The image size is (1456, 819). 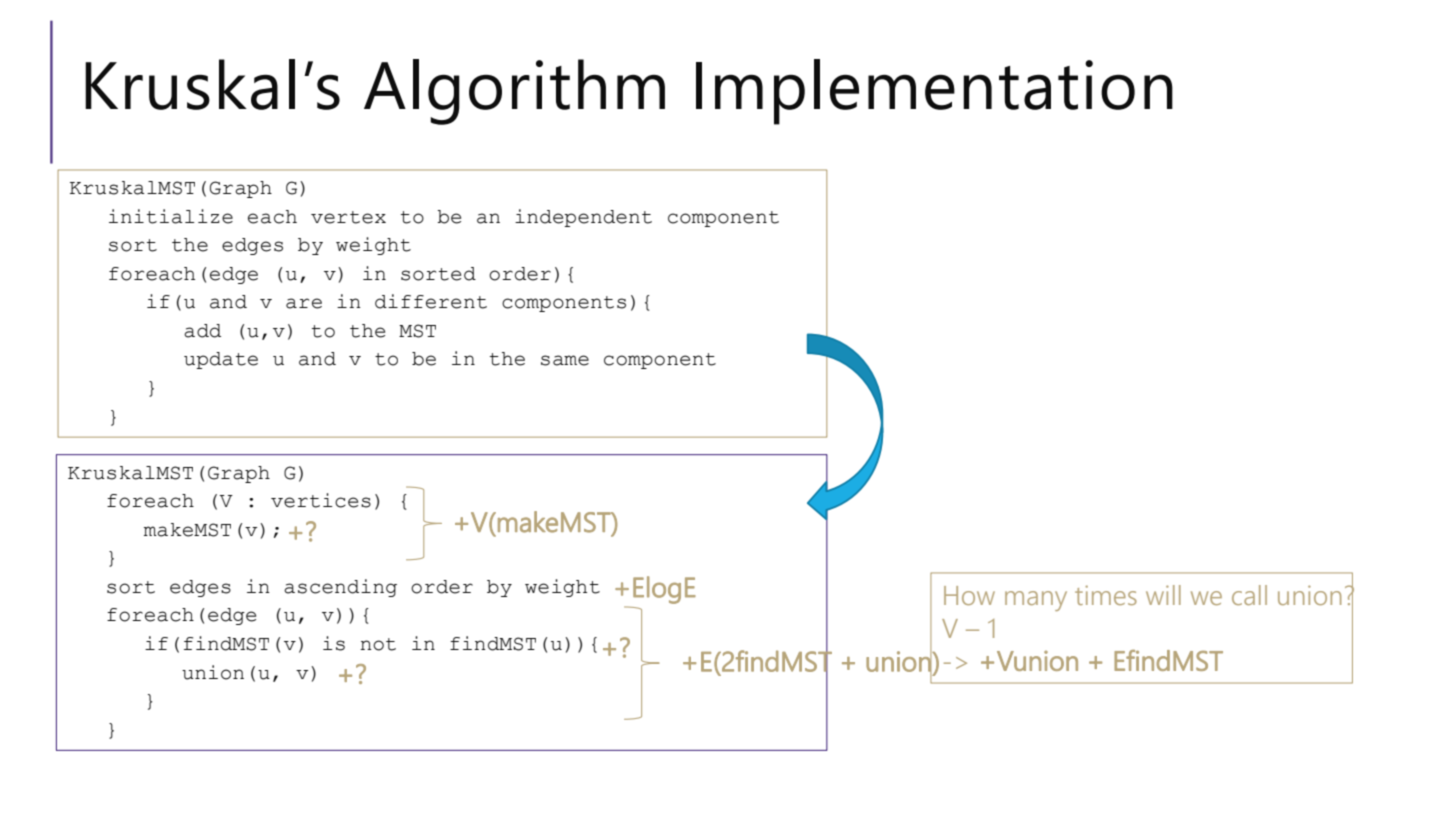 What do you see at coordinates (221, 360) in the document?
I see `update` at bounding box center [221, 360].
